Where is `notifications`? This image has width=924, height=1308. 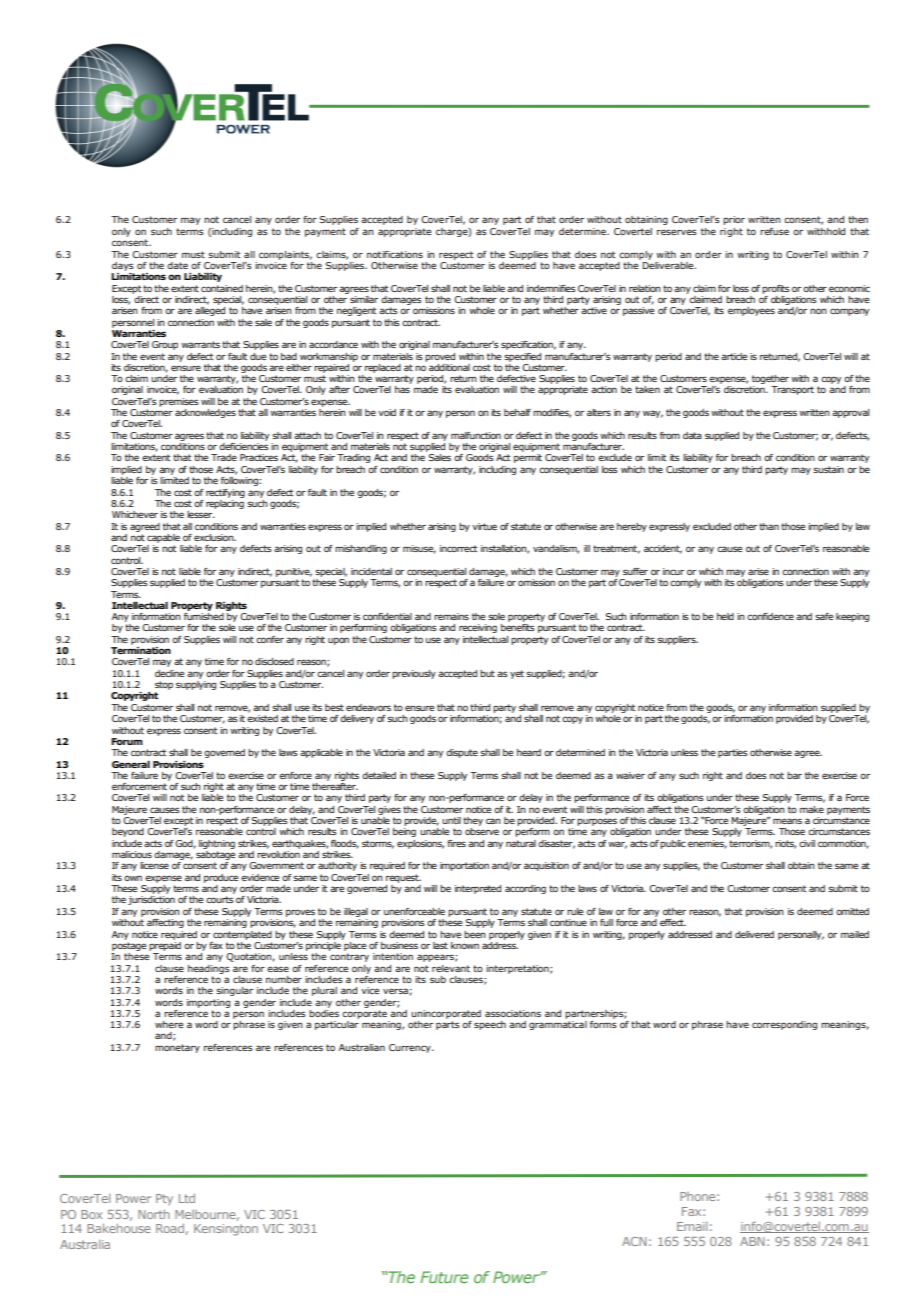
notifications is located at coordinates (395, 254).
